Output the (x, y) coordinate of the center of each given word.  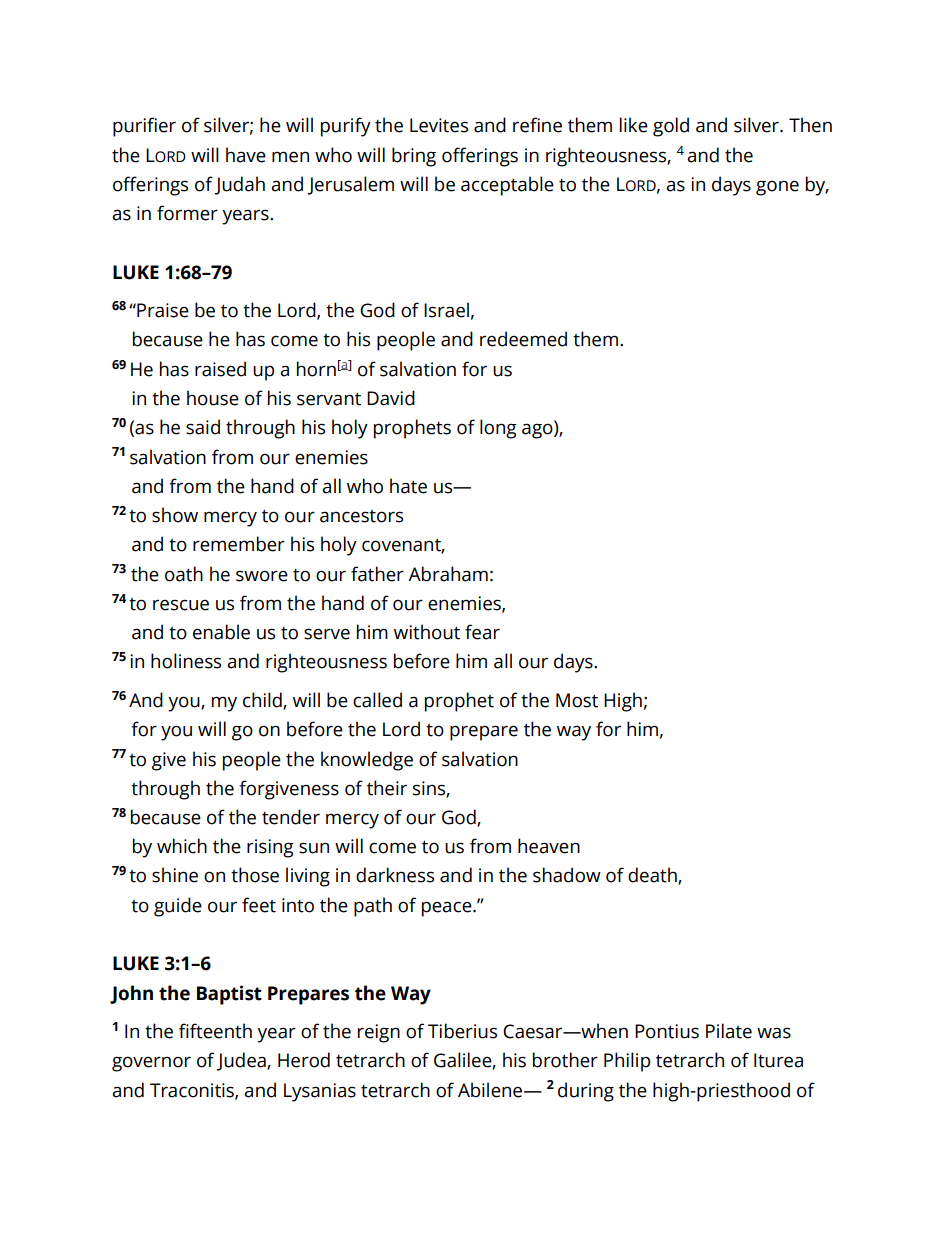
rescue (181, 605)
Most (577, 700)
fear (482, 632)
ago (538, 431)
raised (220, 369)
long (498, 429)
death (653, 876)
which (182, 846)
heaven (549, 846)
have (246, 155)
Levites (439, 125)
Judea (242, 1061)
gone (777, 188)
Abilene (491, 1090)
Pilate (729, 1031)
